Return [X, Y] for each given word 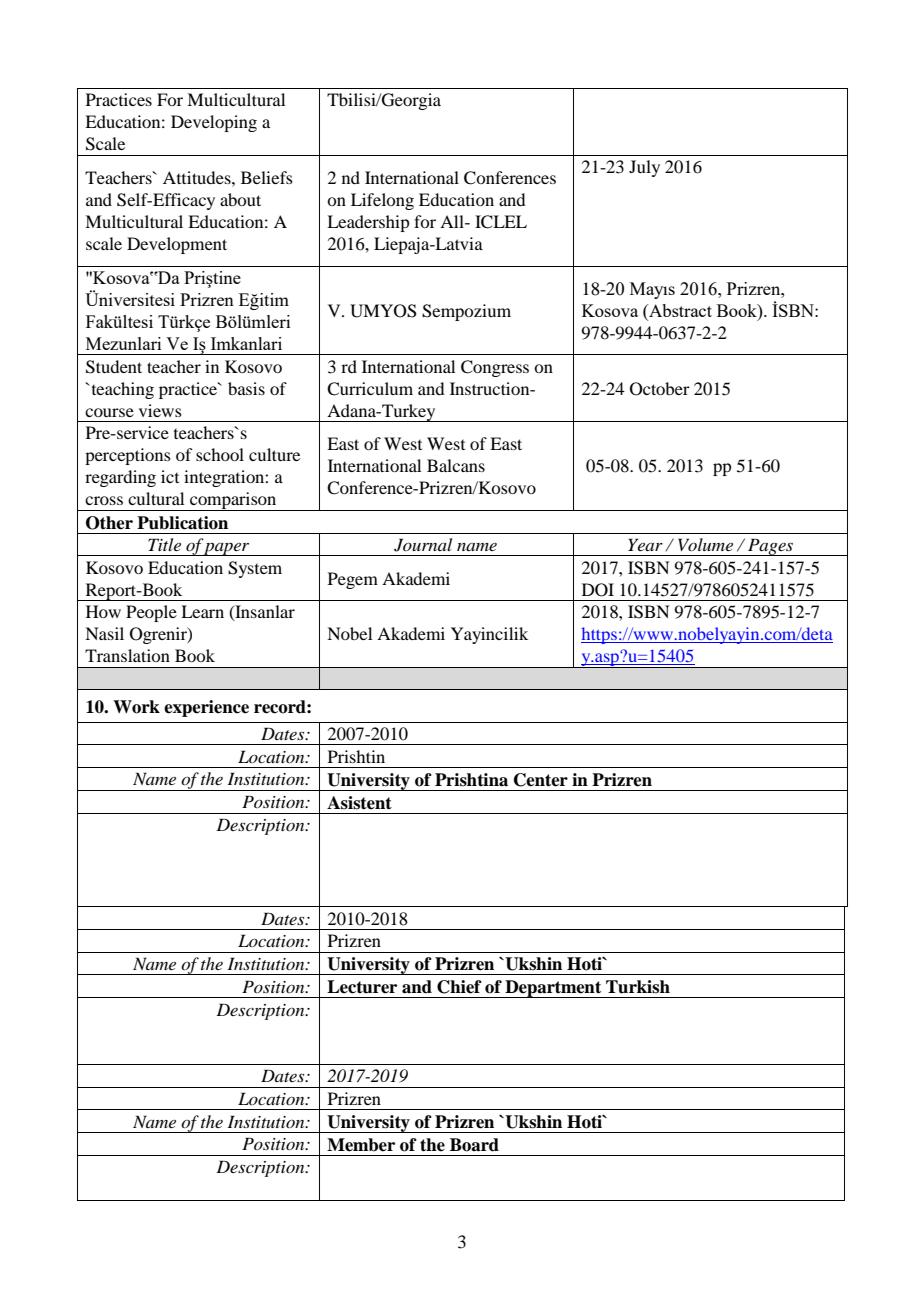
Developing [214, 123]
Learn [202, 611]
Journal [423, 545]
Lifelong [382, 201]
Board [474, 1145]
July [644, 168]
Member [361, 1145]
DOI [598, 590]
